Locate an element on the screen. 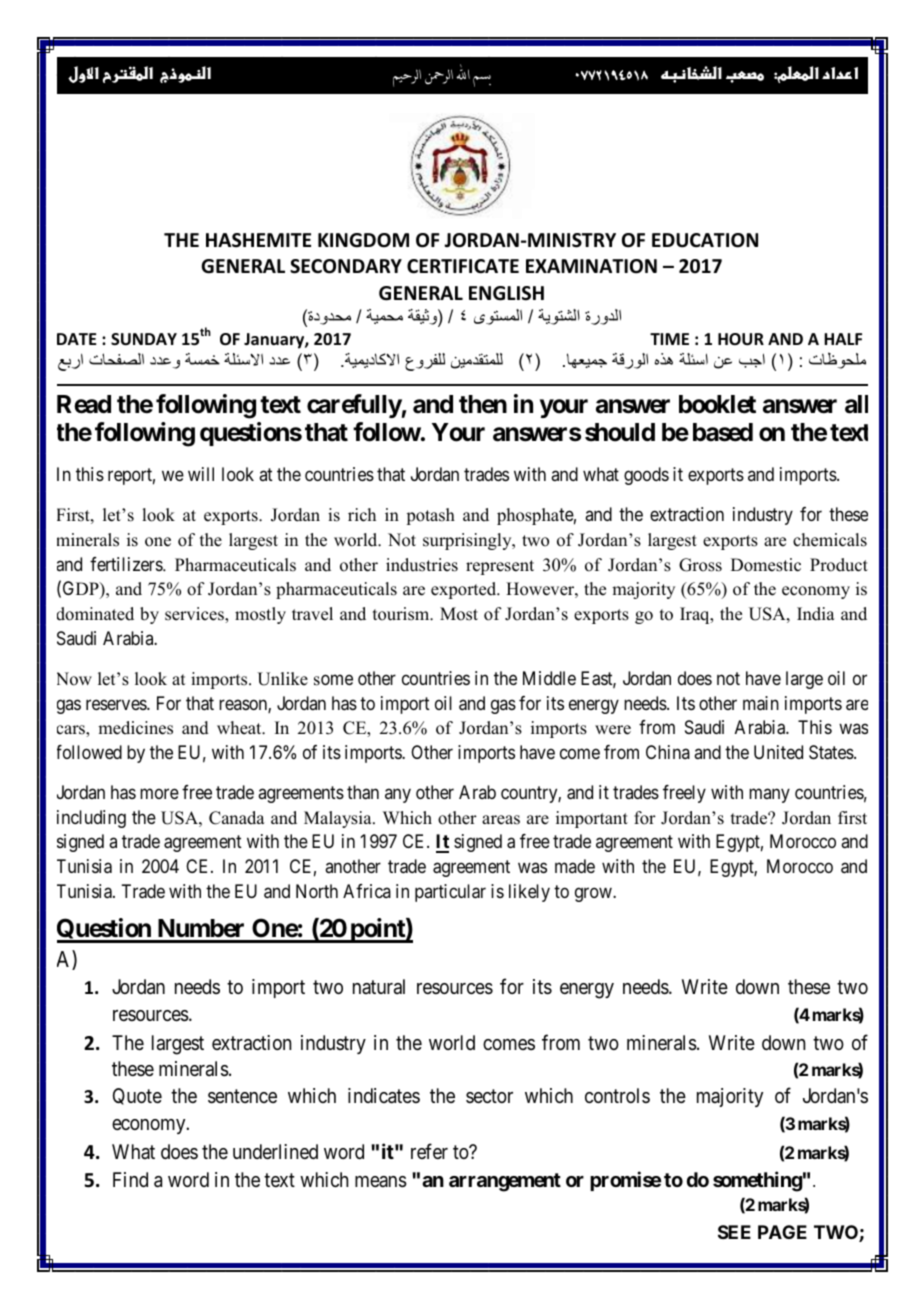 This screenshot has height=1308, width=924. CERTIFICATE is located at coordinates (463, 266).
